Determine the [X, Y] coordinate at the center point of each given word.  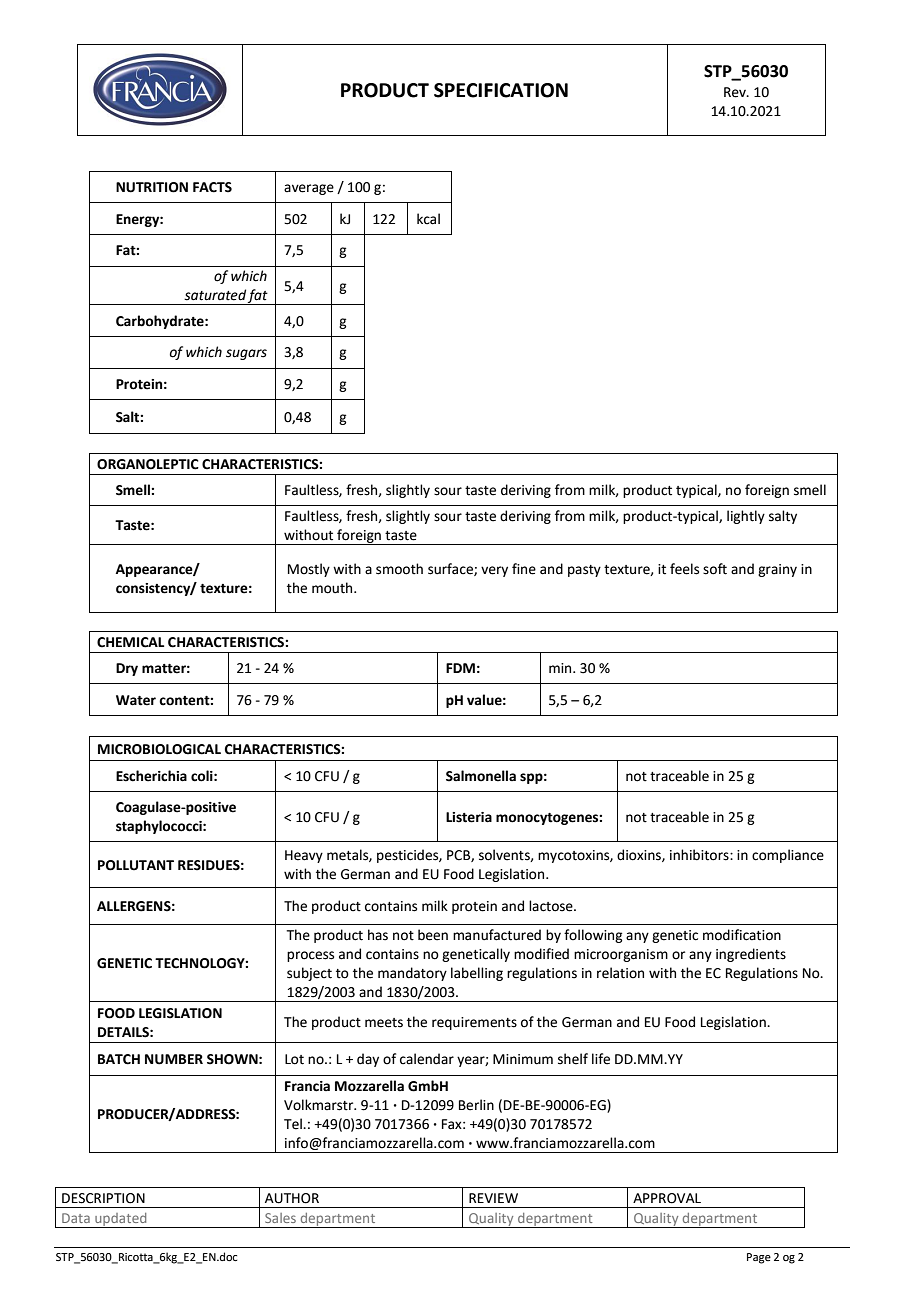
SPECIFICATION [501, 90]
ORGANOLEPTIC [148, 464]
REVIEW [493, 1198]
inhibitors [700, 855]
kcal [428, 219]
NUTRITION [152, 187]
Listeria [469, 817]
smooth [399, 569]
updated [121, 1220]
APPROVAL [667, 1198]
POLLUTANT [136, 865]
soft [715, 569]
